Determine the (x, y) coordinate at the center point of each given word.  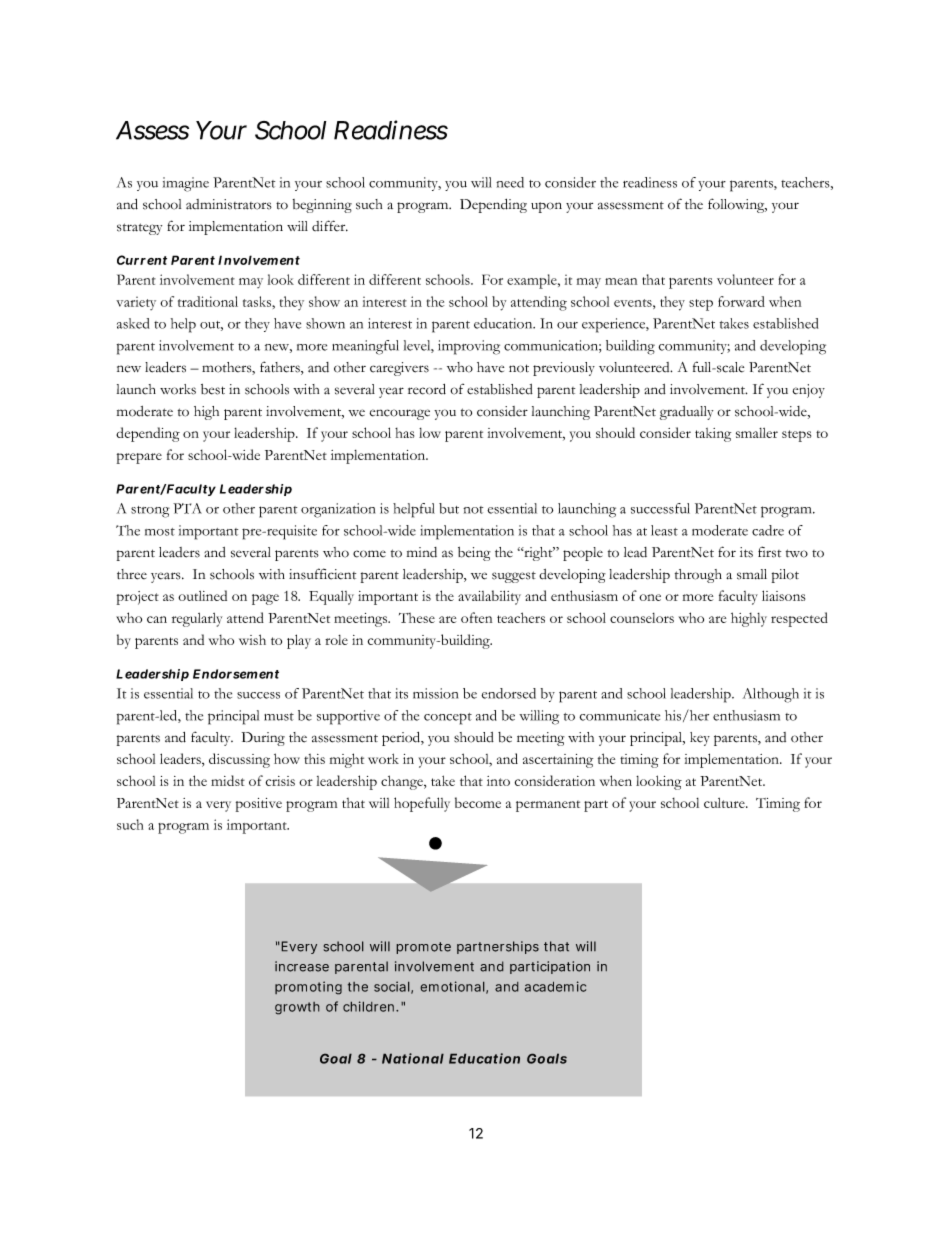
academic (555, 986)
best (213, 389)
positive (259, 805)
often (476, 617)
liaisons (783, 595)
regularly (197, 620)
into (498, 781)
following (737, 205)
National (413, 1058)
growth (297, 1008)
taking (713, 435)
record (427, 389)
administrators (229, 204)
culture (725, 803)
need (510, 182)
